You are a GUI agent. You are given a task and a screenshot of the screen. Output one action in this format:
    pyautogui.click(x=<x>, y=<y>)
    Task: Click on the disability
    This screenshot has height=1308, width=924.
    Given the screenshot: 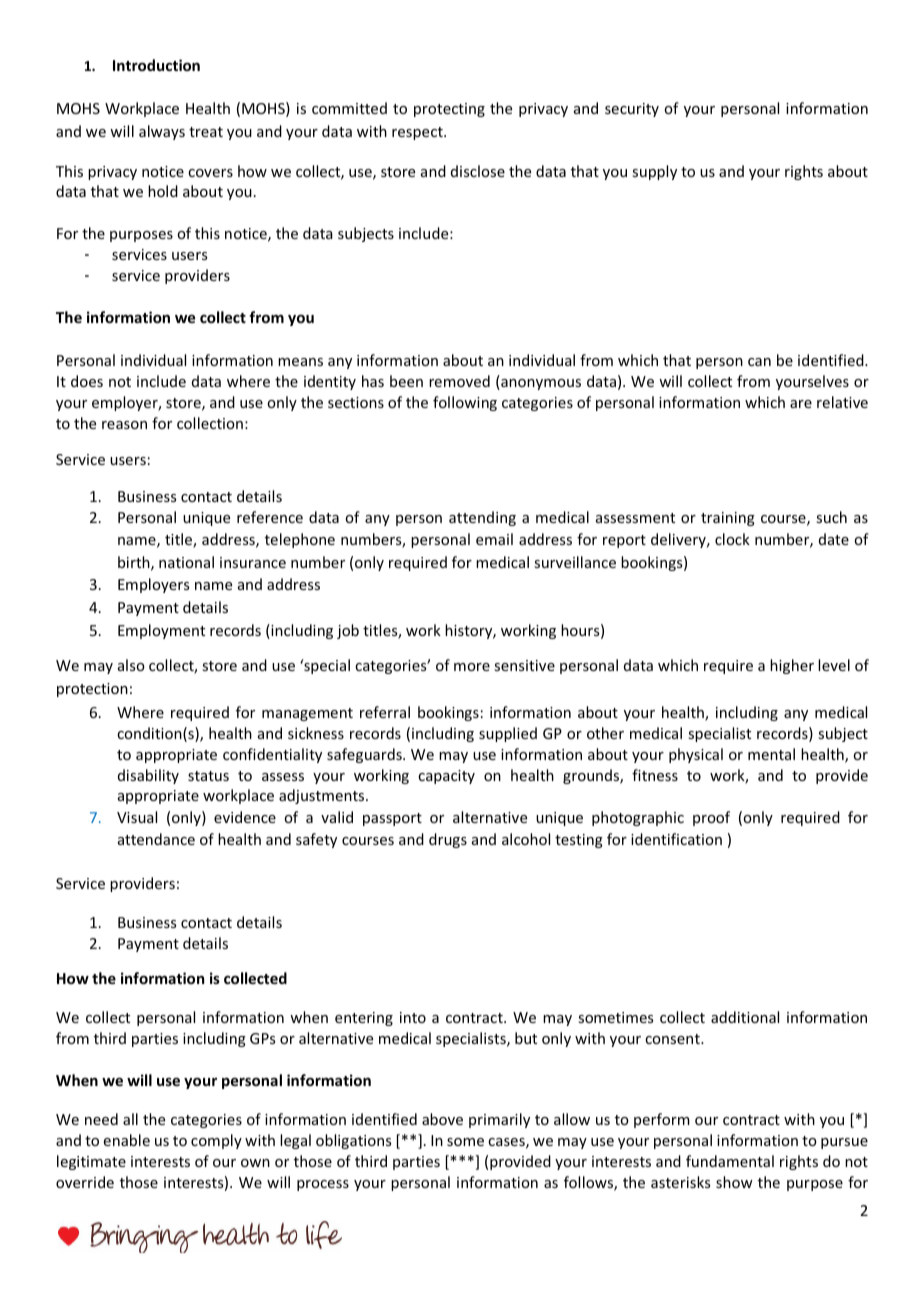 What is the action you would take?
    pyautogui.click(x=148, y=776)
